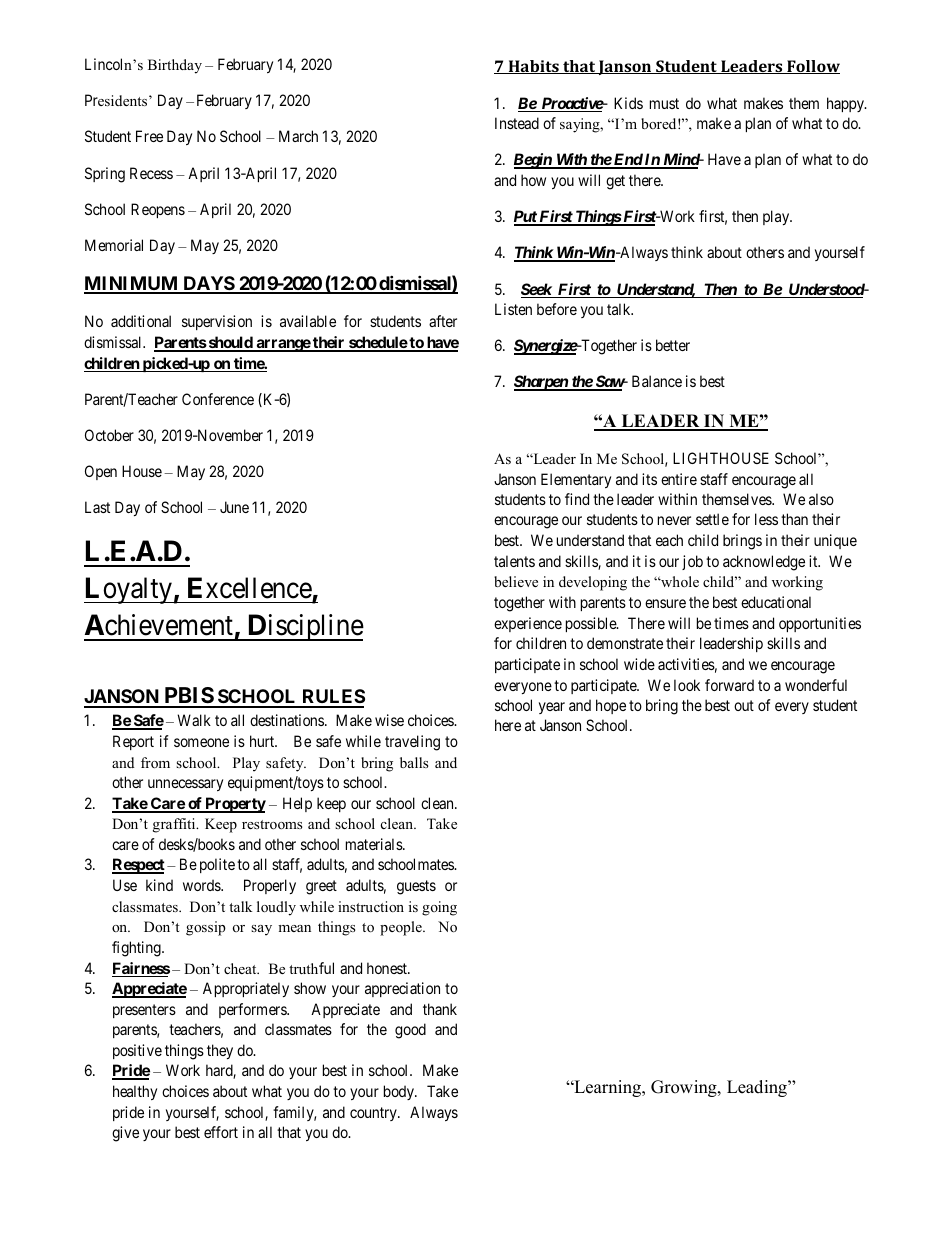  What do you see at coordinates (230, 343) in the screenshot?
I see `should` at bounding box center [230, 343].
